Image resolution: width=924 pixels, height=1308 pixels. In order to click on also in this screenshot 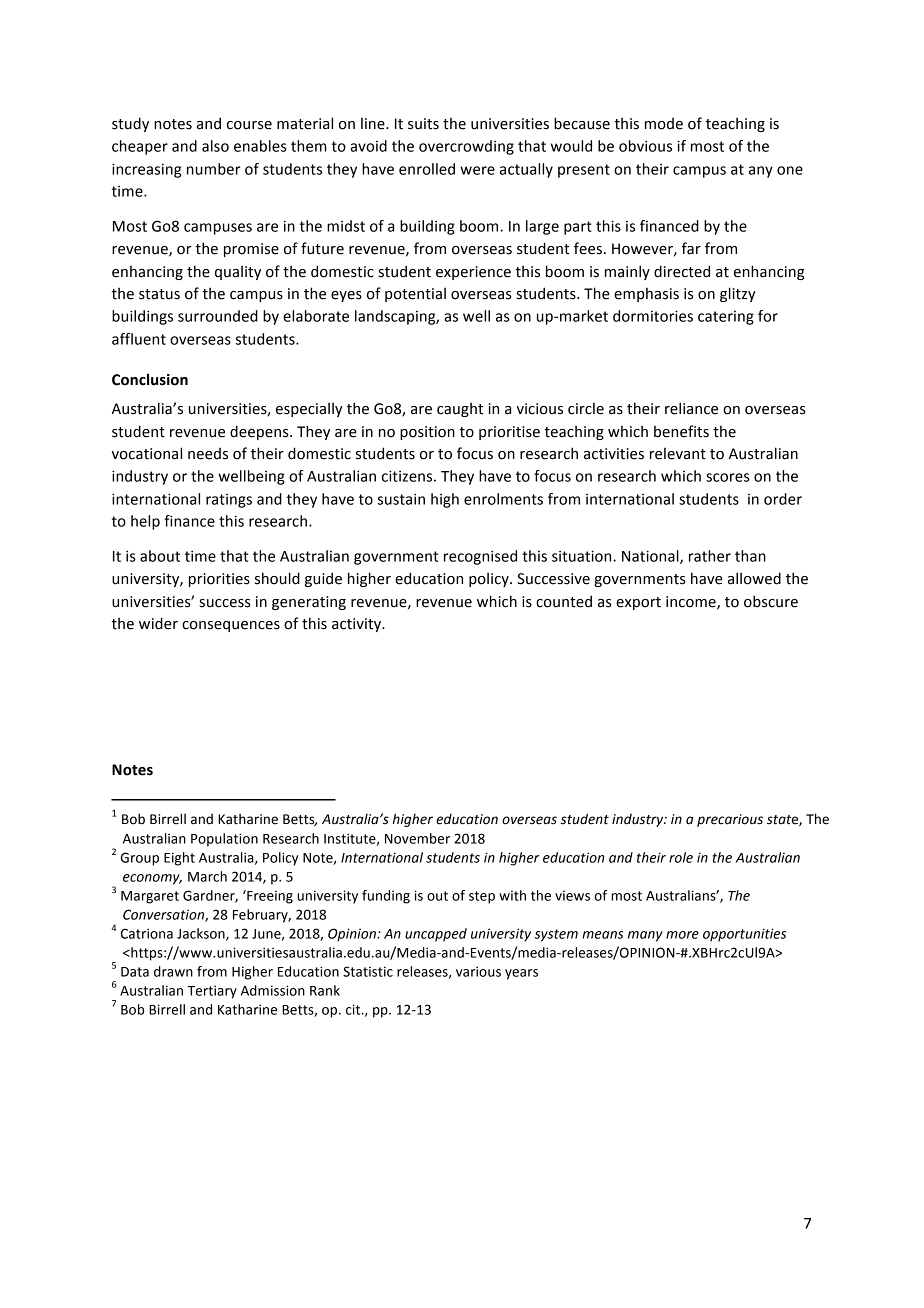, I will do `click(215, 146)`.
